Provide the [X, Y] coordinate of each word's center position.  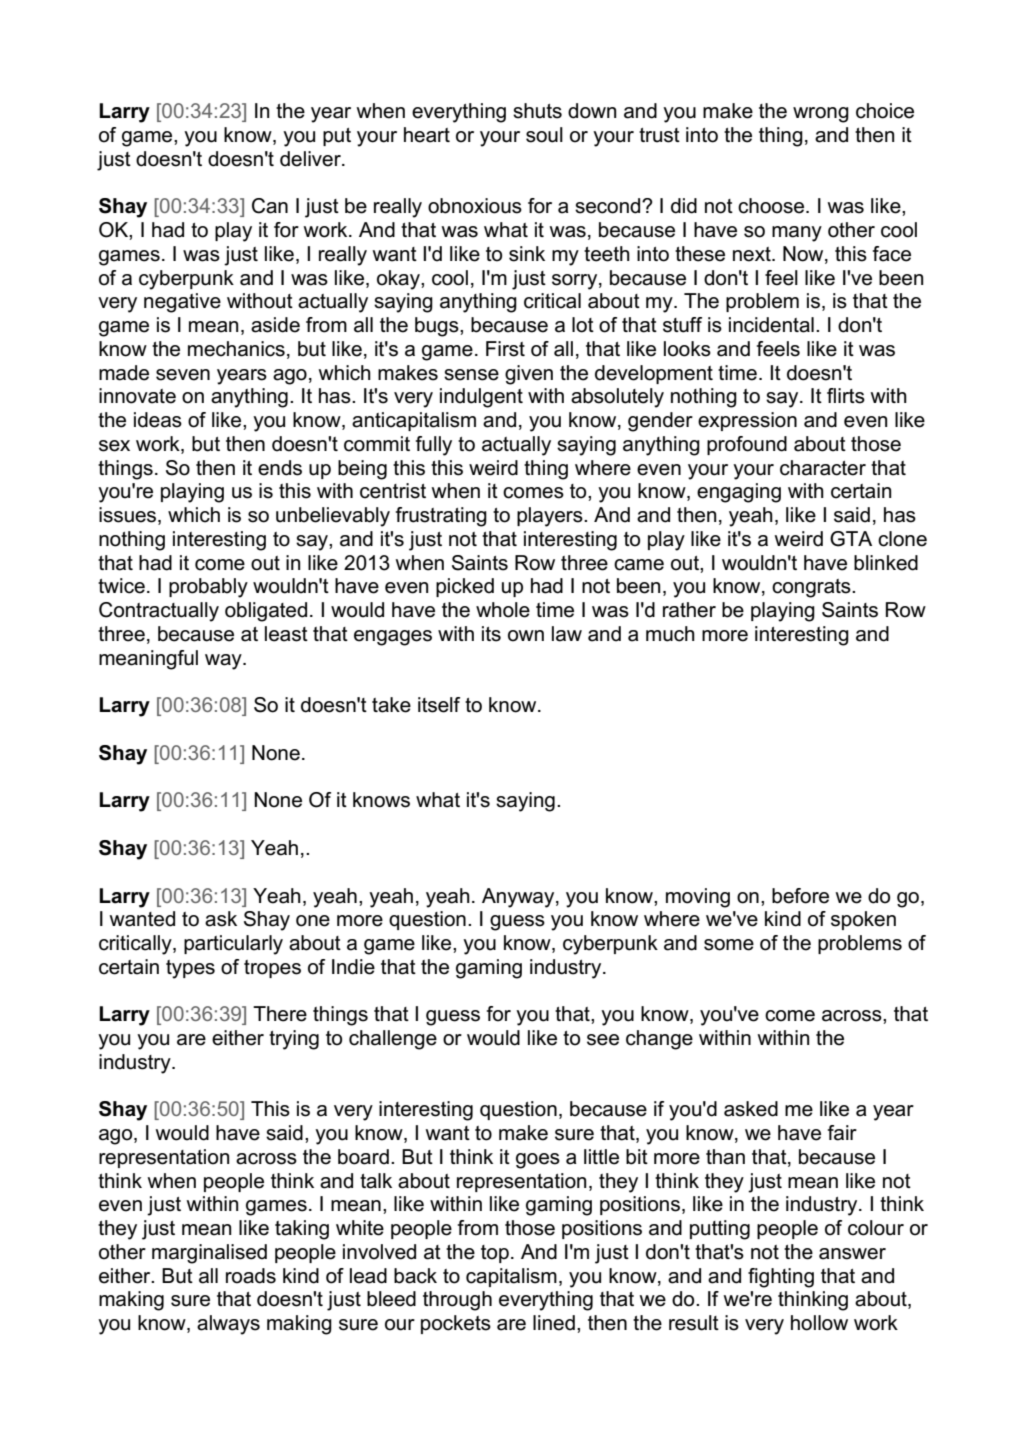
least [286, 634]
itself [439, 705]
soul [544, 135]
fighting [781, 1278]
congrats [812, 588]
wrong [821, 115]
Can [270, 206]
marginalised [209, 1254]
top [495, 1254]
